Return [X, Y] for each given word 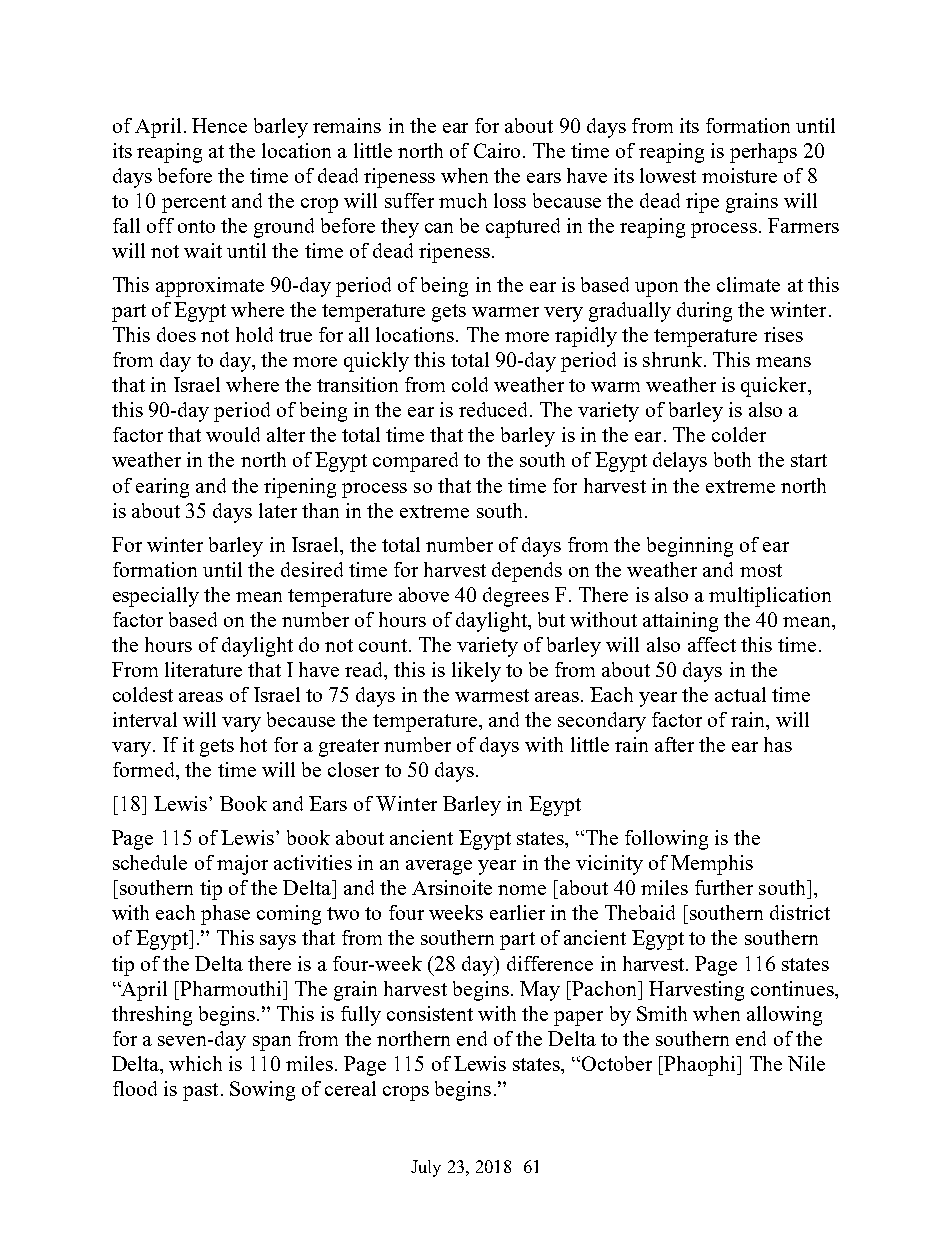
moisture [739, 175]
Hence [219, 125]
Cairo [497, 150]
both [732, 459]
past [200, 1092]
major [242, 865]
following [666, 840]
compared [415, 462]
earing [162, 488]
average [439, 867]
